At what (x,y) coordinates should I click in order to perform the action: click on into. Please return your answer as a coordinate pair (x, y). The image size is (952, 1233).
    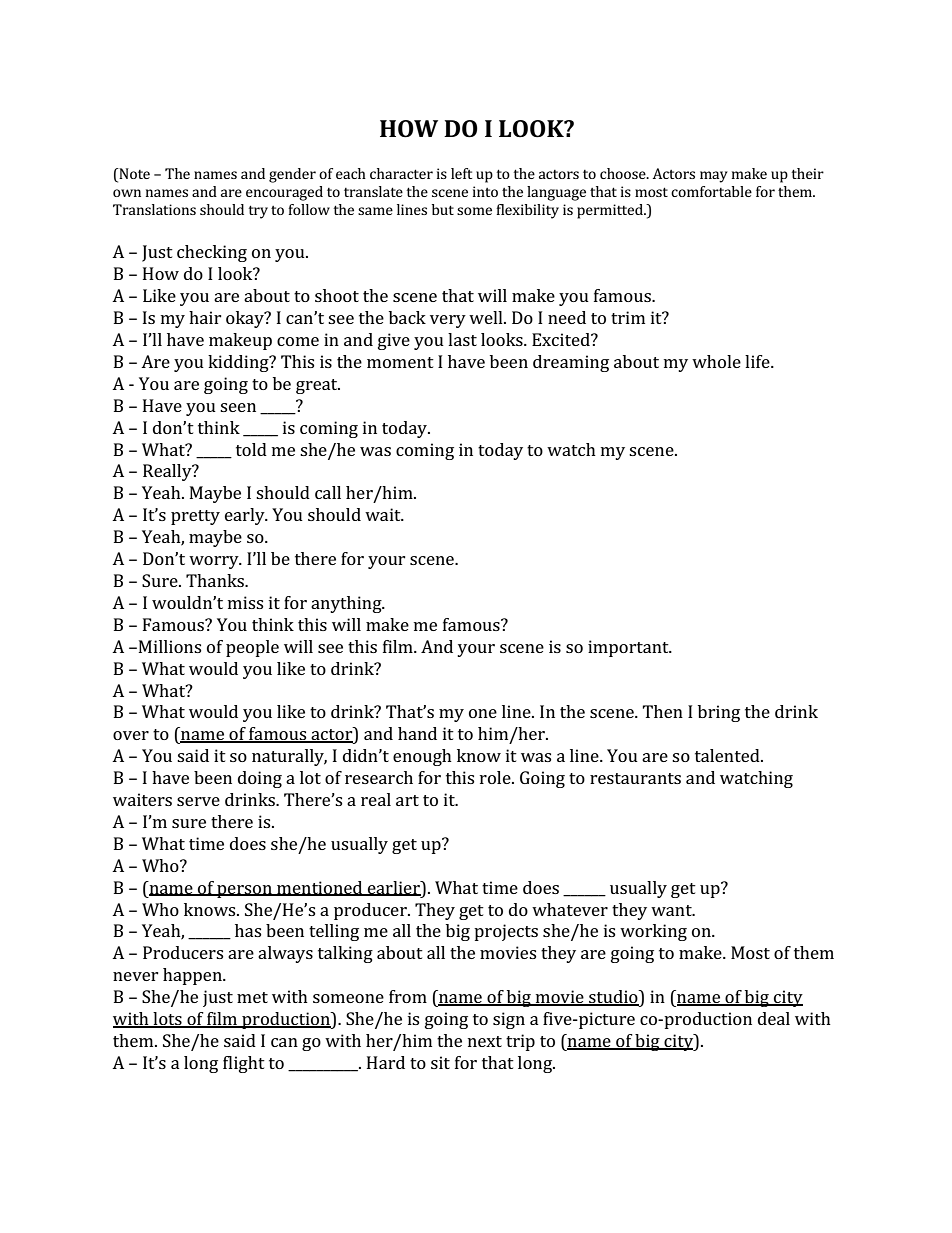
    Looking at the image, I should click on (485, 191).
